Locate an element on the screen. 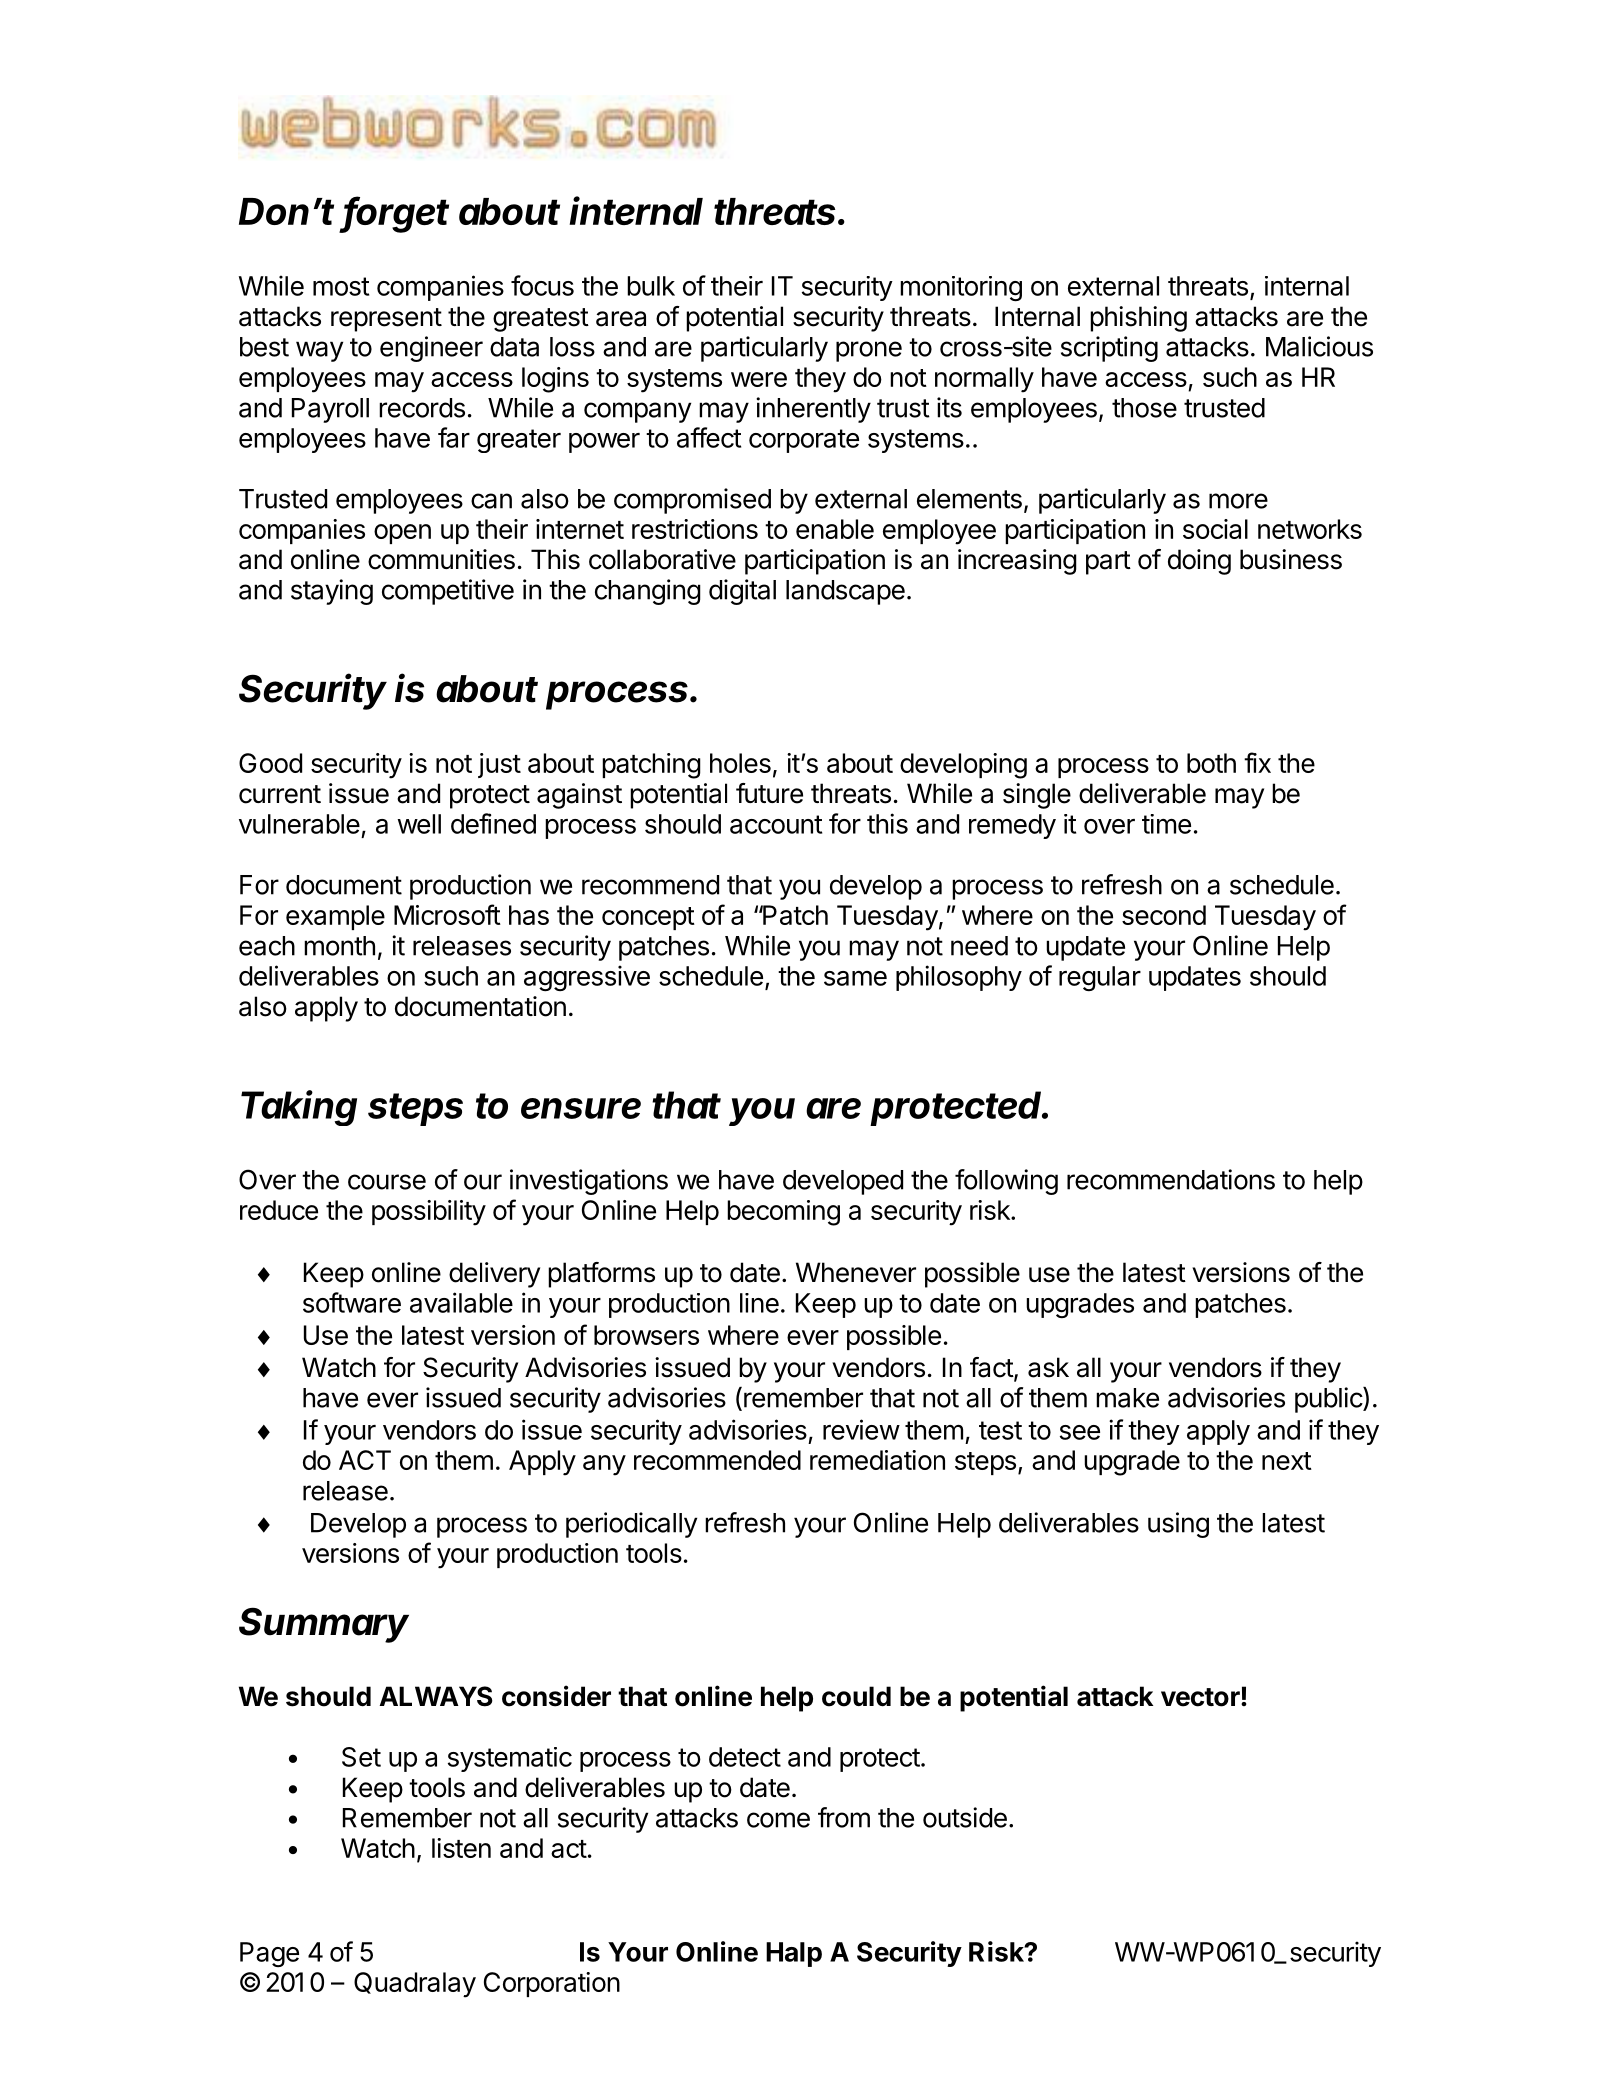 This screenshot has width=1618, height=2093. vector is located at coordinates (1201, 1697).
